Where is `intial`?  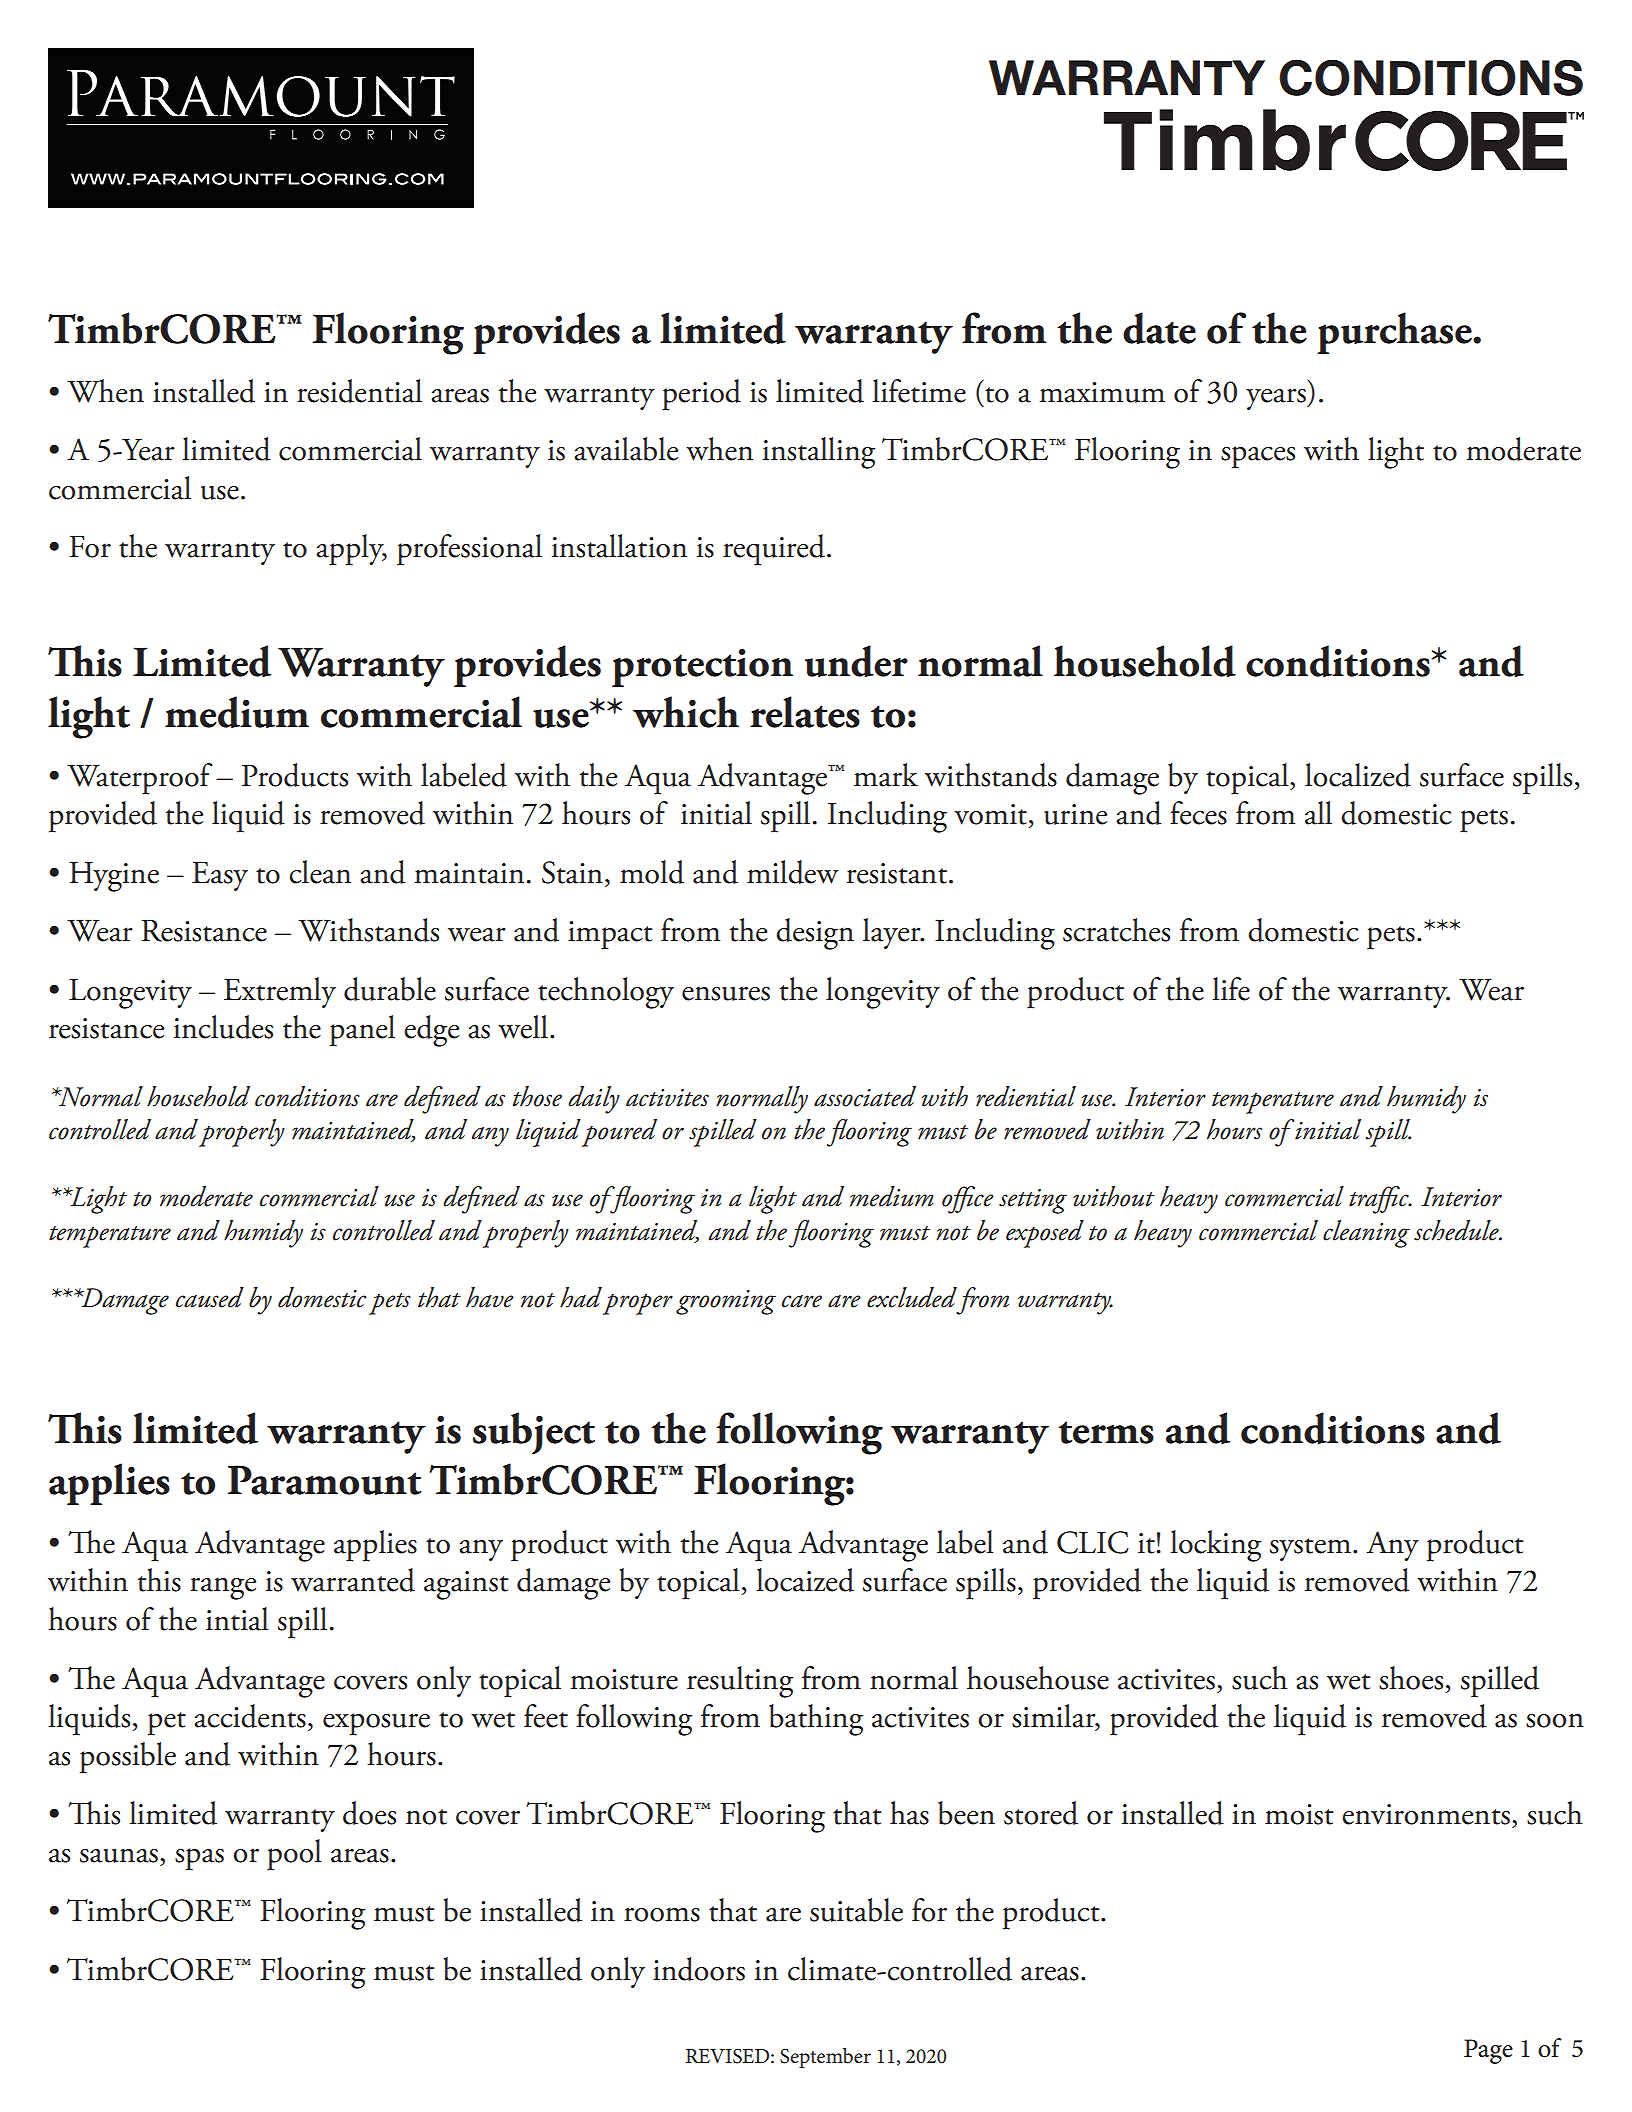
intial is located at coordinates (237, 1619).
